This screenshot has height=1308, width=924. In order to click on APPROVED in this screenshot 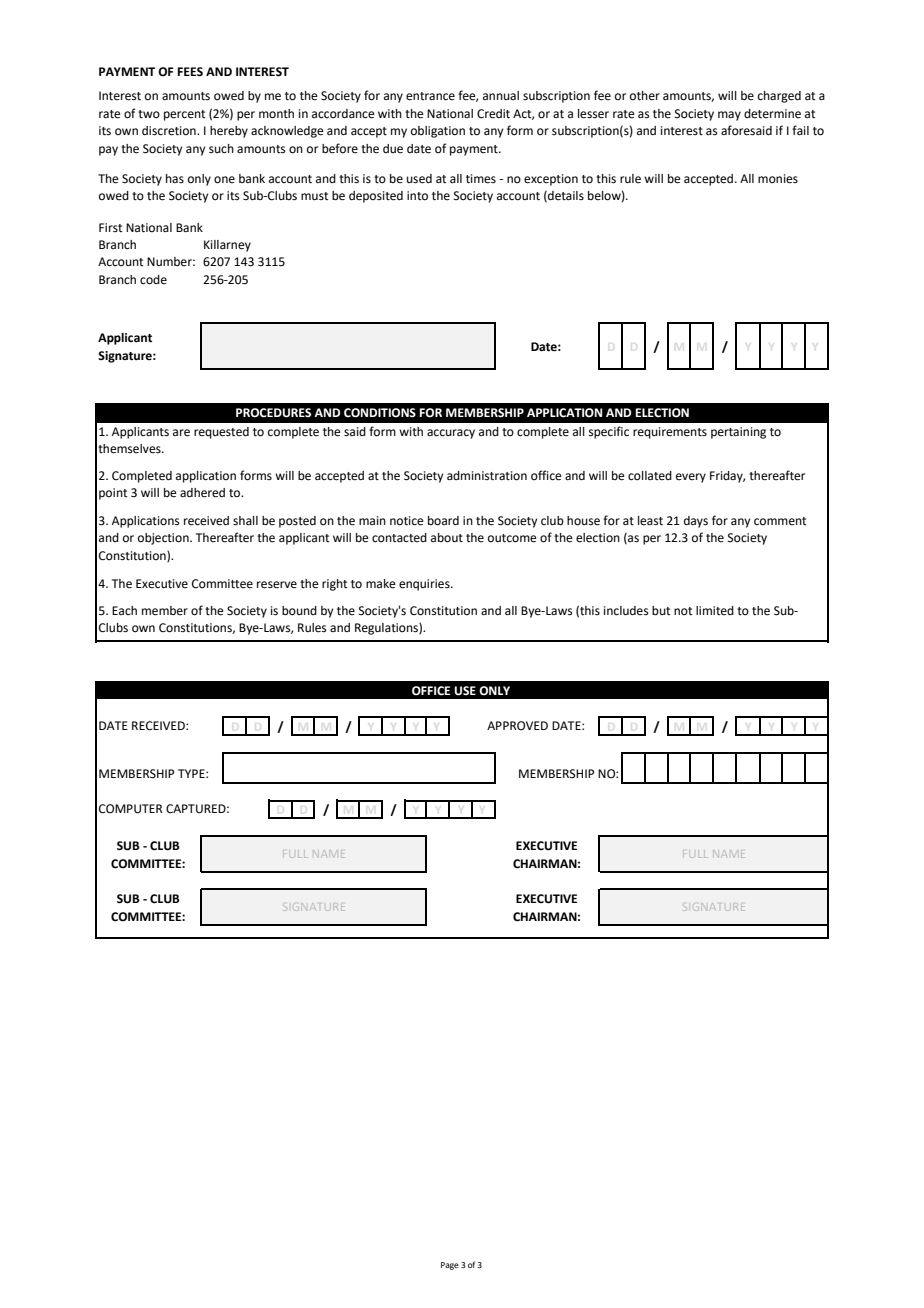, I will do `click(517, 726)`.
